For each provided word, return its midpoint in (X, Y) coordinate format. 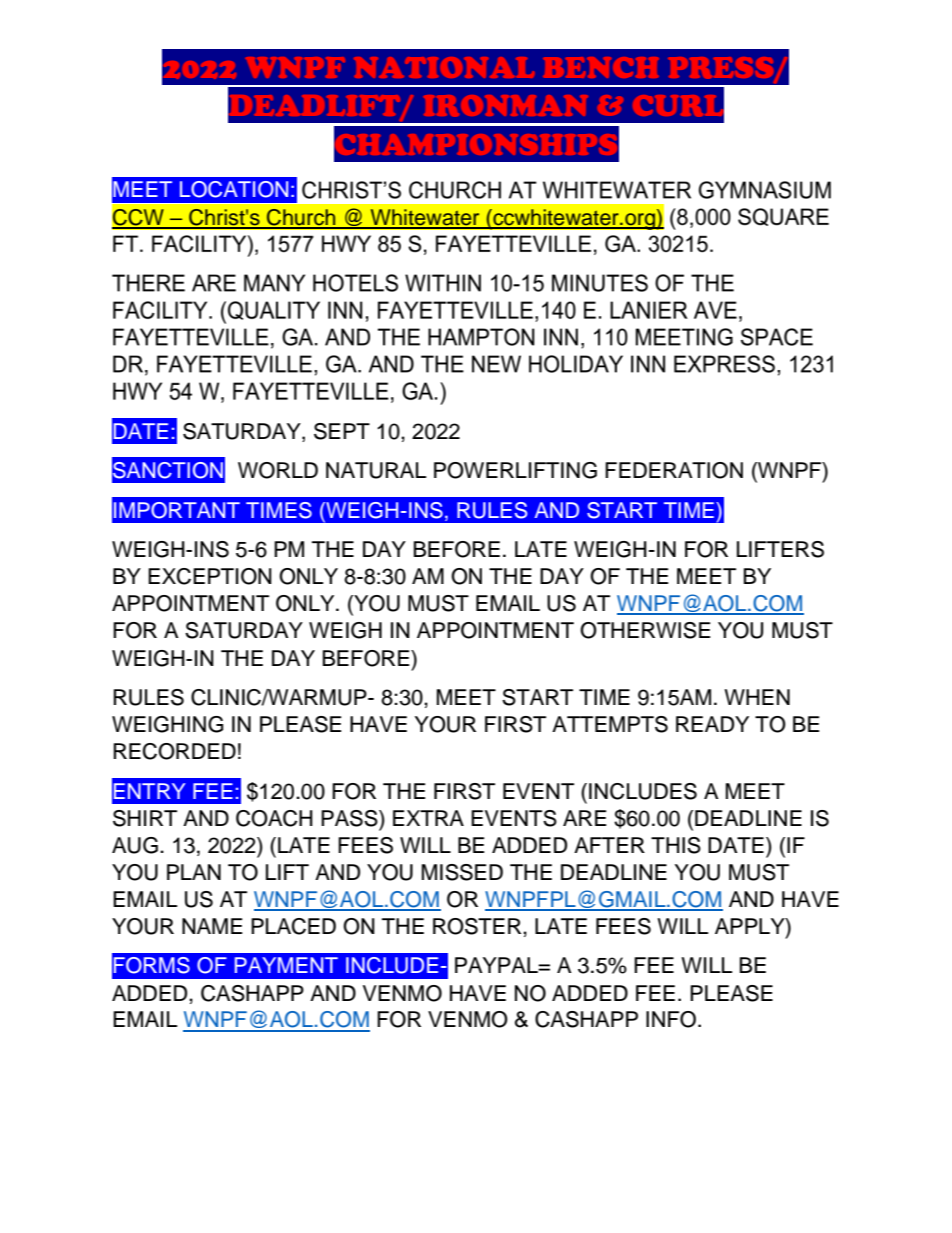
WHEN (757, 697)
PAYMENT (286, 965)
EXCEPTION (210, 576)
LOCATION (234, 189)
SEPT (342, 431)
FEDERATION (674, 470)
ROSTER (478, 926)
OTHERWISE (645, 630)
